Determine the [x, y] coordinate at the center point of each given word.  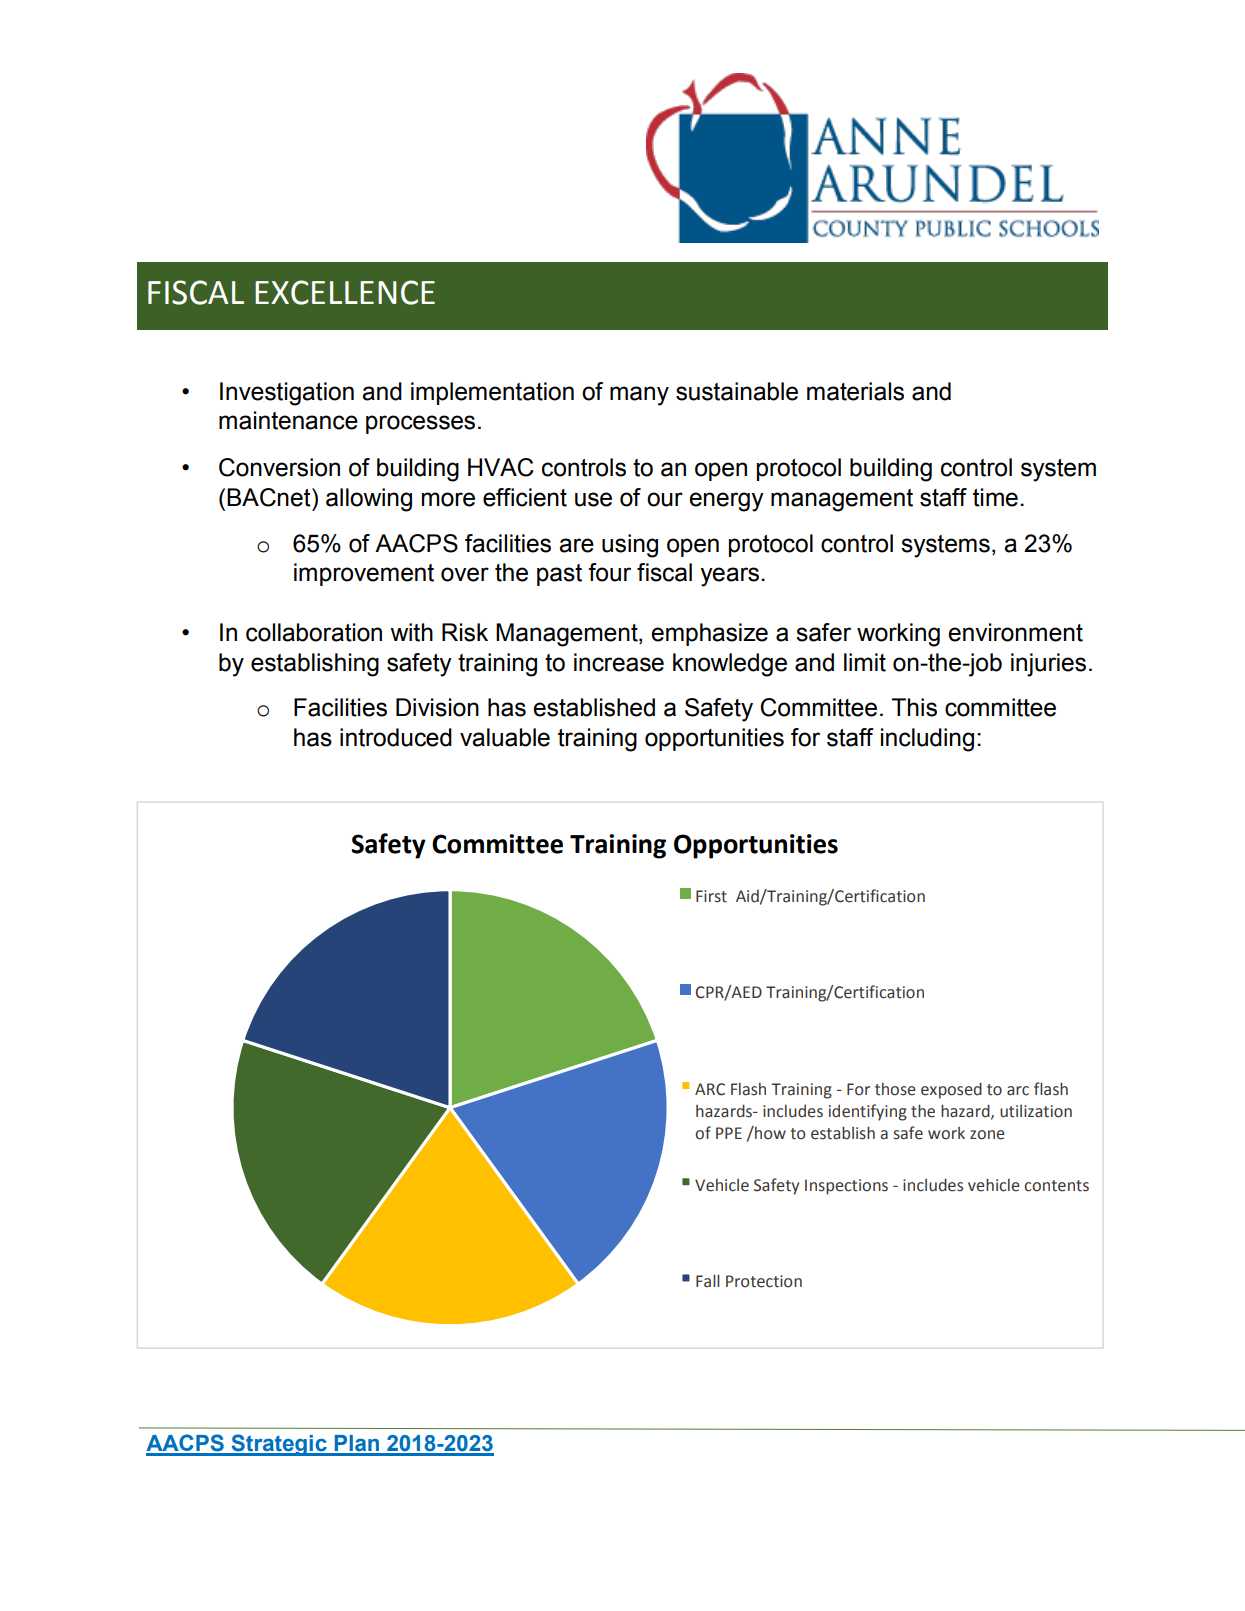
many [639, 396]
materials [855, 391]
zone [987, 1135]
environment [1015, 632]
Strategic [279, 1445]
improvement [364, 574]
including [927, 740]
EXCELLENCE [345, 292]
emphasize [709, 634]
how [769, 1133]
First [711, 896]
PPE [729, 1133]
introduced [396, 737]
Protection [764, 1281]
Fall [708, 1281]
